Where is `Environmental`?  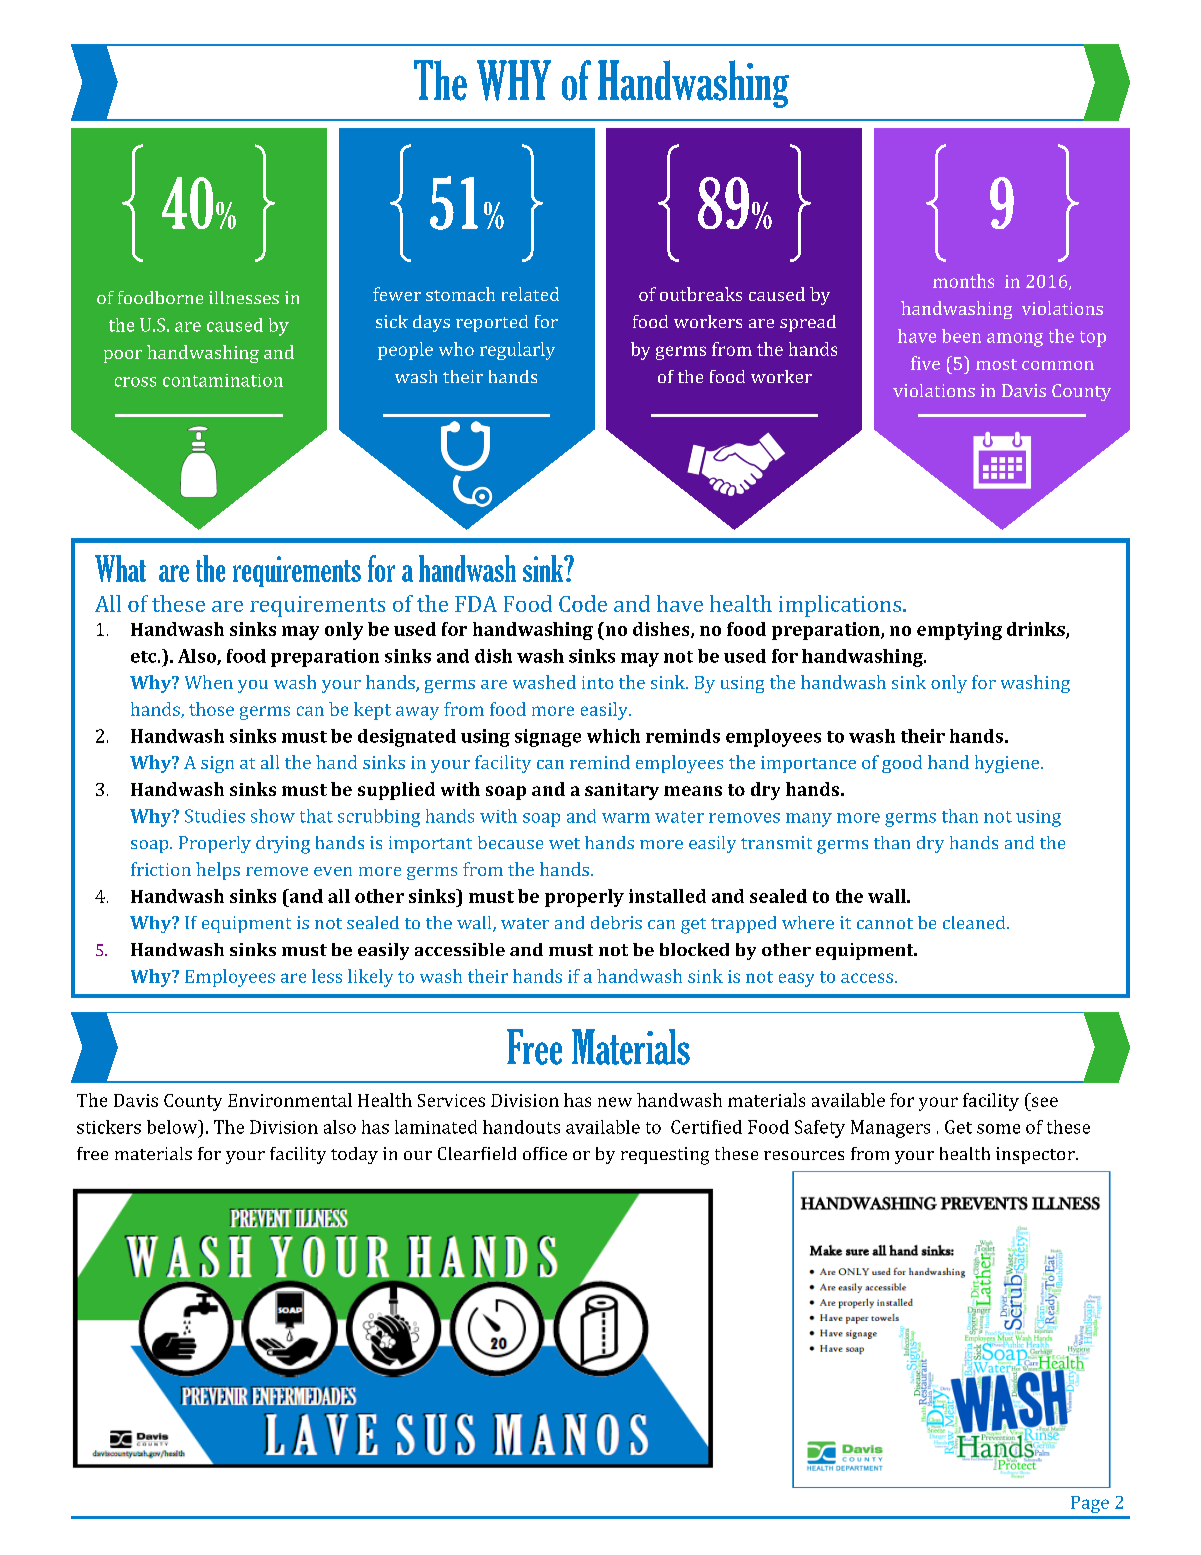 Environmental is located at coordinates (290, 1100).
